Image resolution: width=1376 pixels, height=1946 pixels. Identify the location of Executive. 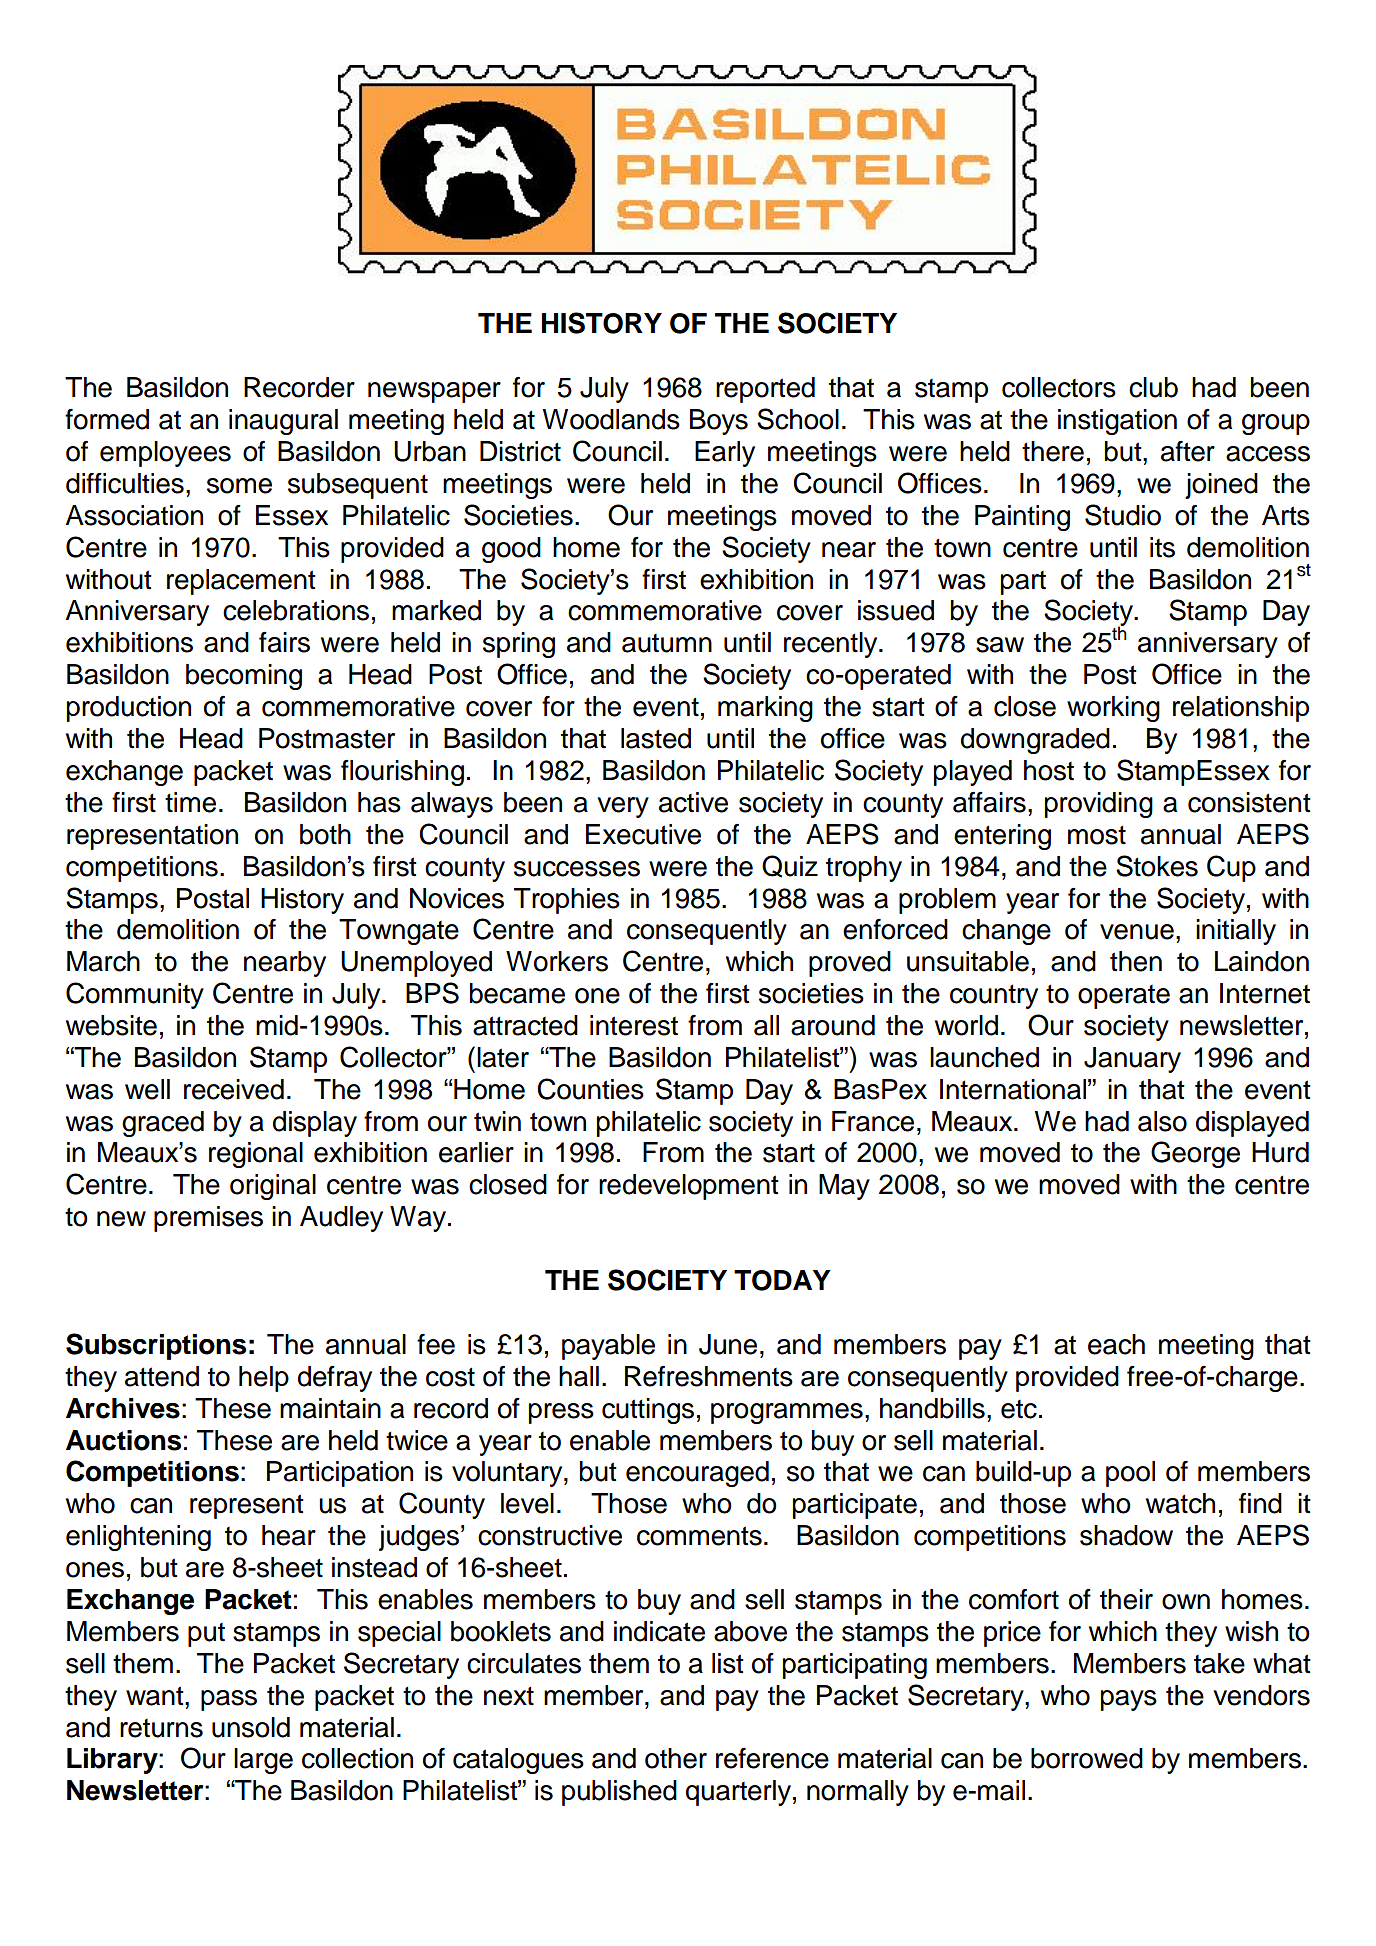
(643, 834).
